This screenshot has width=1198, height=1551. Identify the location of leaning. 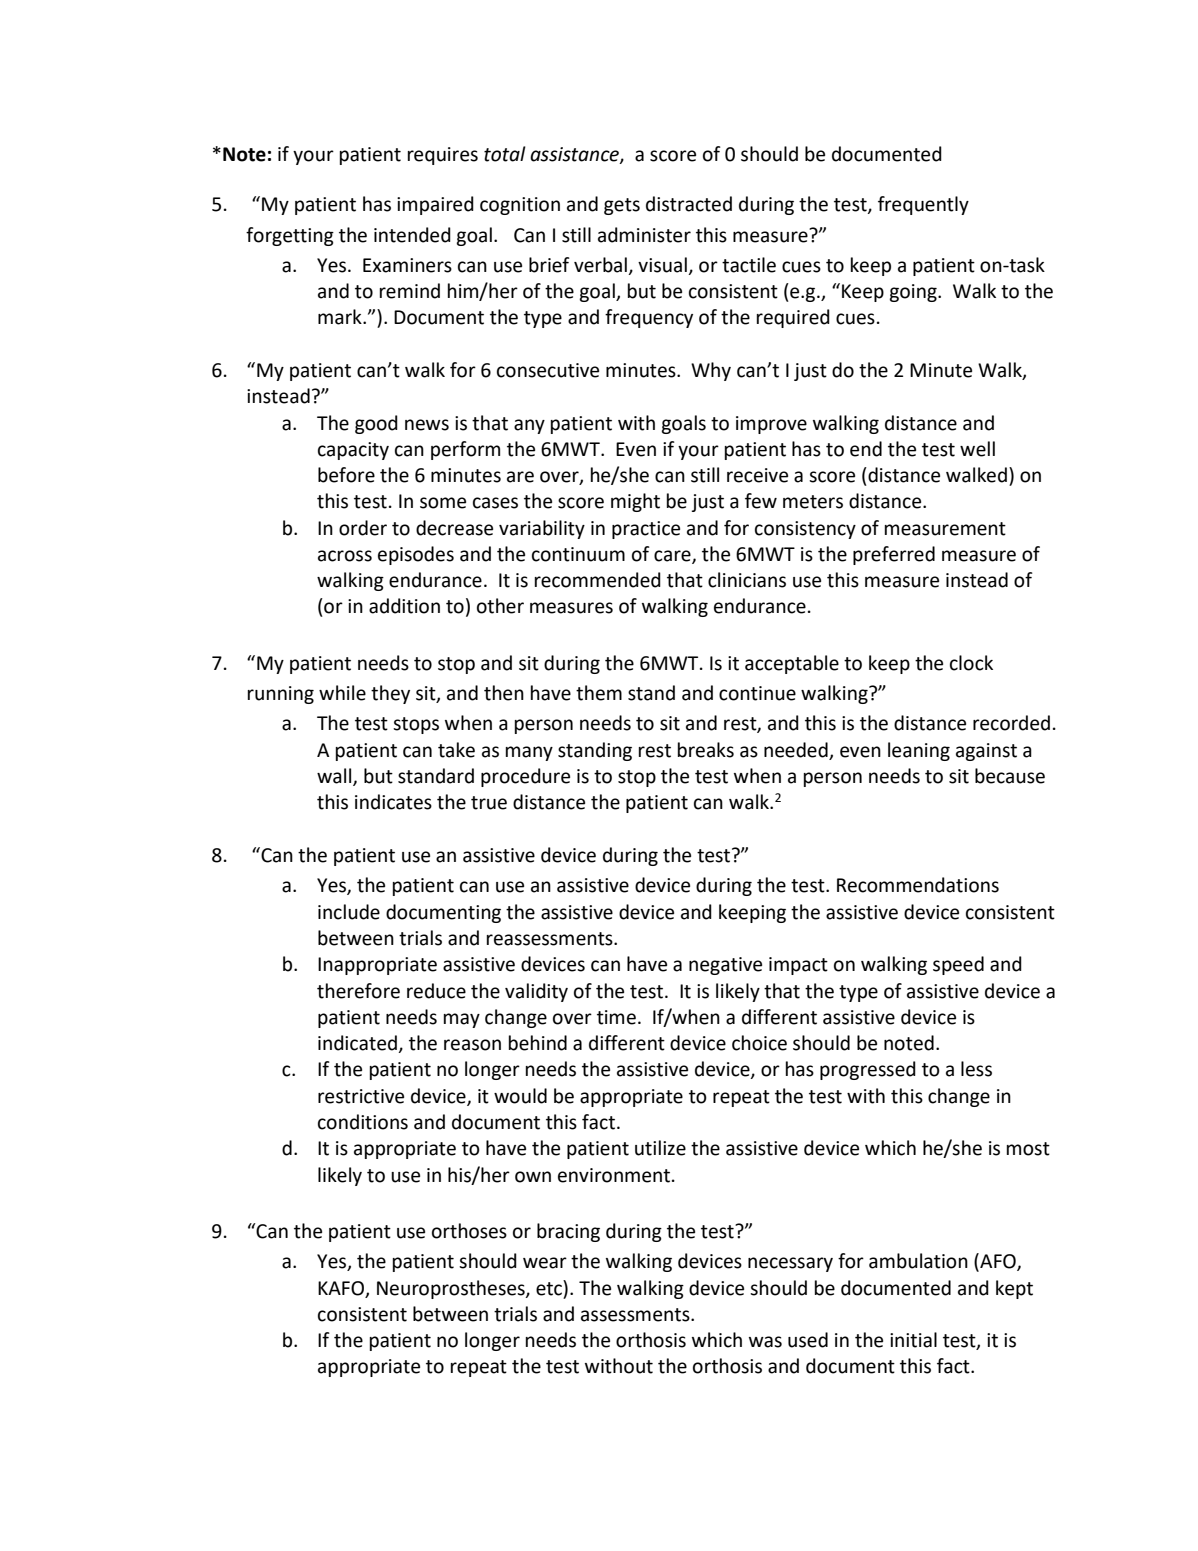
(919, 751).
